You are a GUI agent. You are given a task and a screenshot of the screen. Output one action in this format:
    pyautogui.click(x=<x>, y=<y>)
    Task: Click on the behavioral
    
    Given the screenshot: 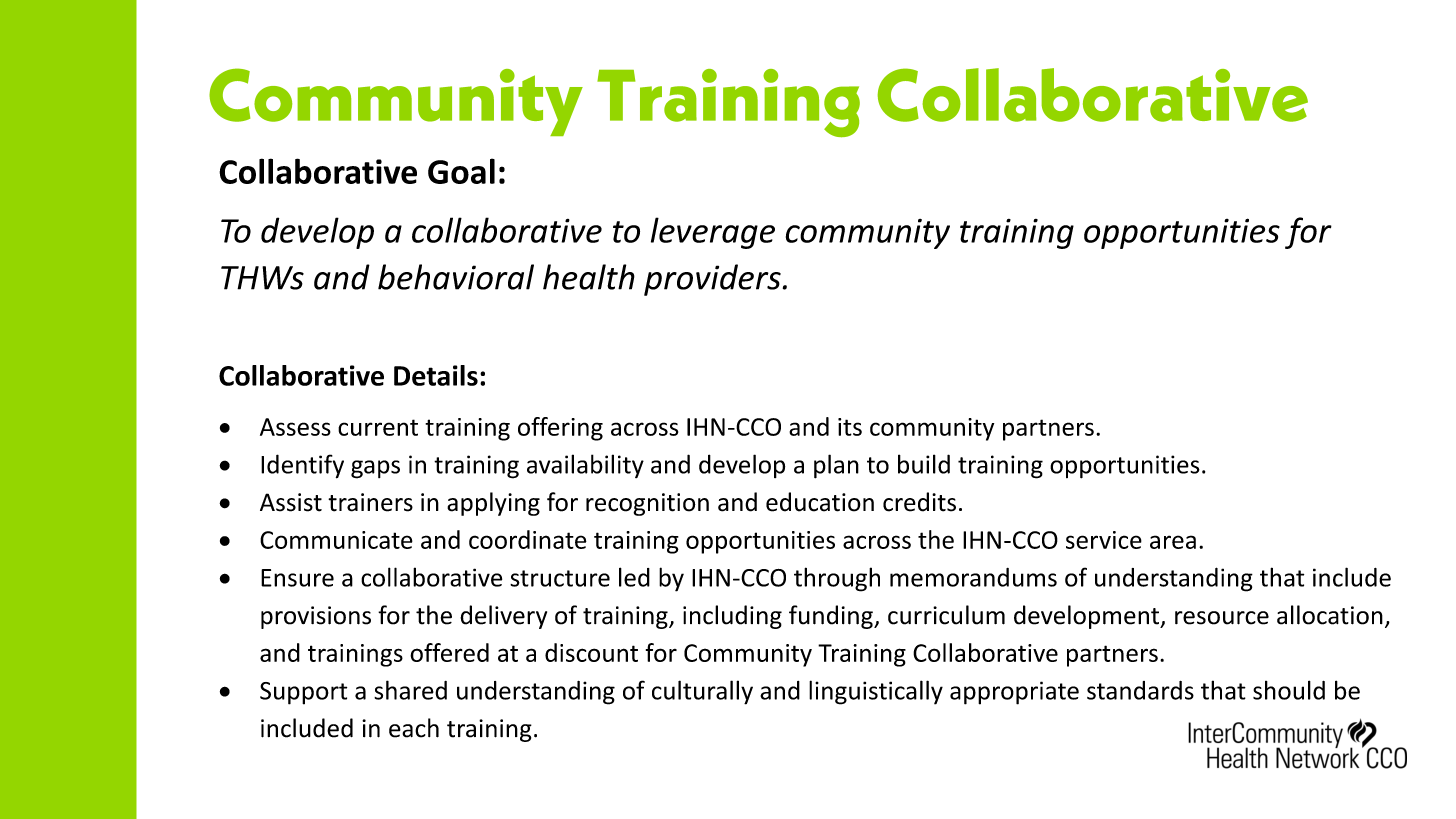 What is the action you would take?
    pyautogui.click(x=456, y=277)
